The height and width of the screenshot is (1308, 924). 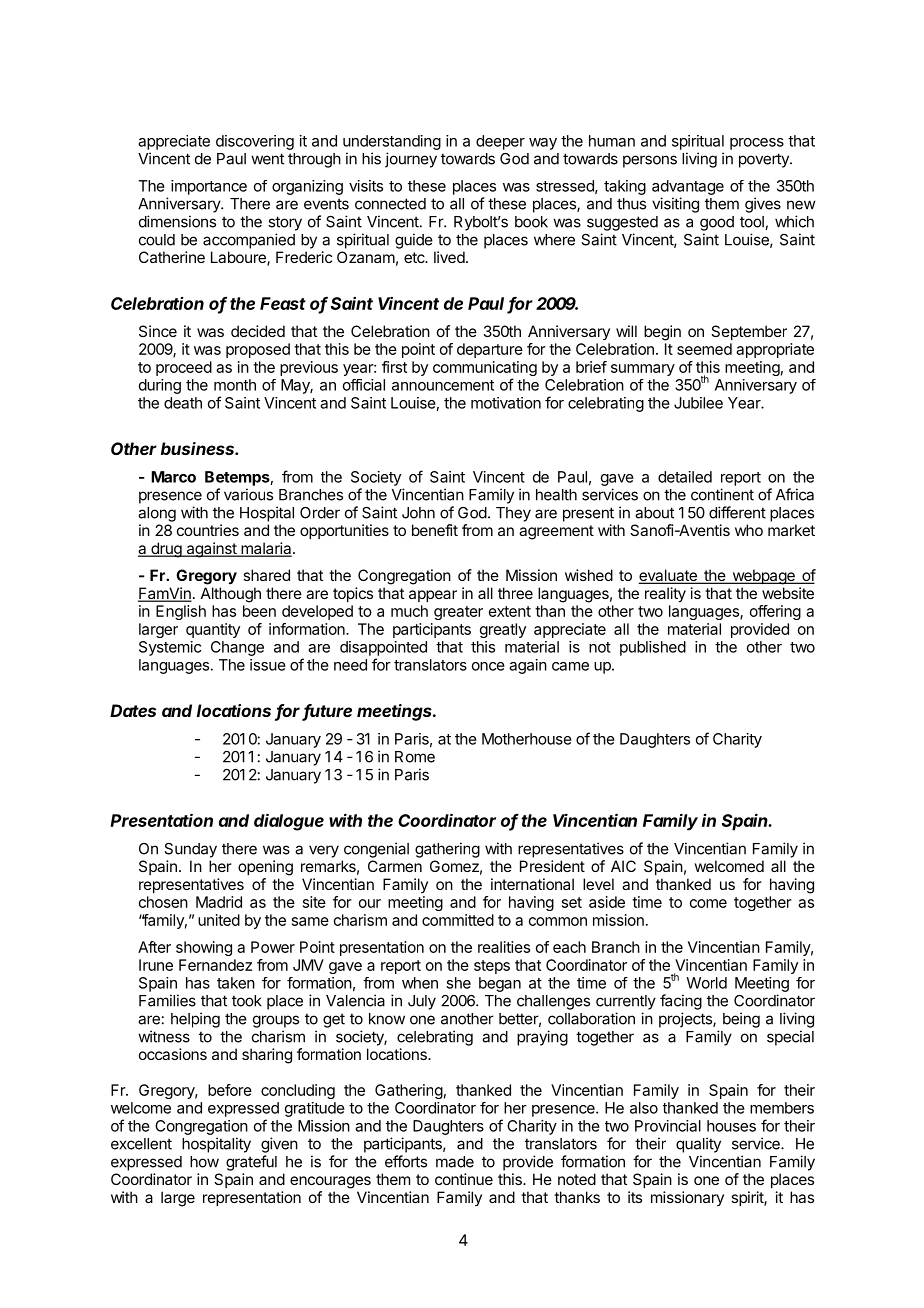 I want to click on grateful, so click(x=251, y=1163).
